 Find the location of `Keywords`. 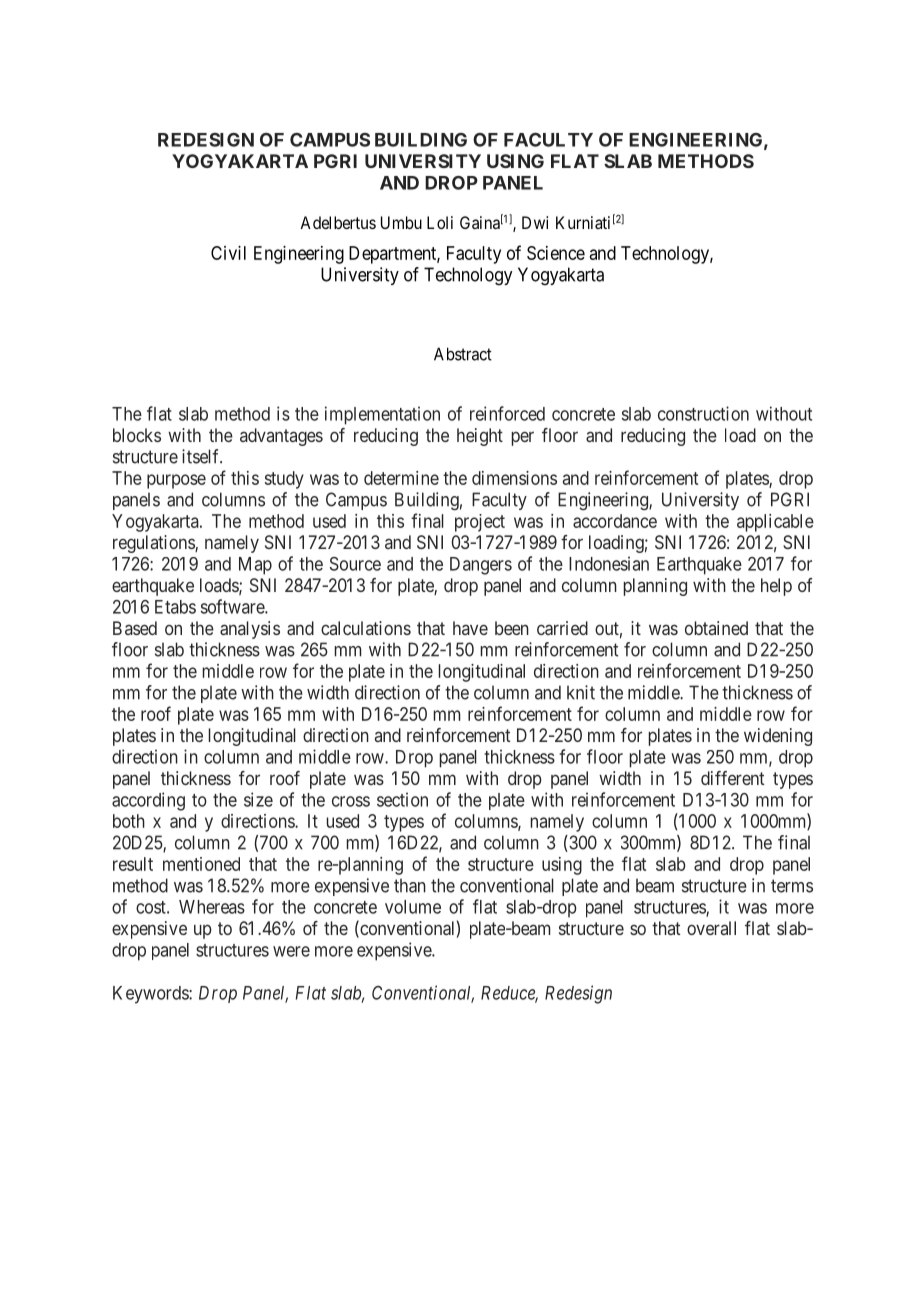

Keywords is located at coordinates (151, 995).
